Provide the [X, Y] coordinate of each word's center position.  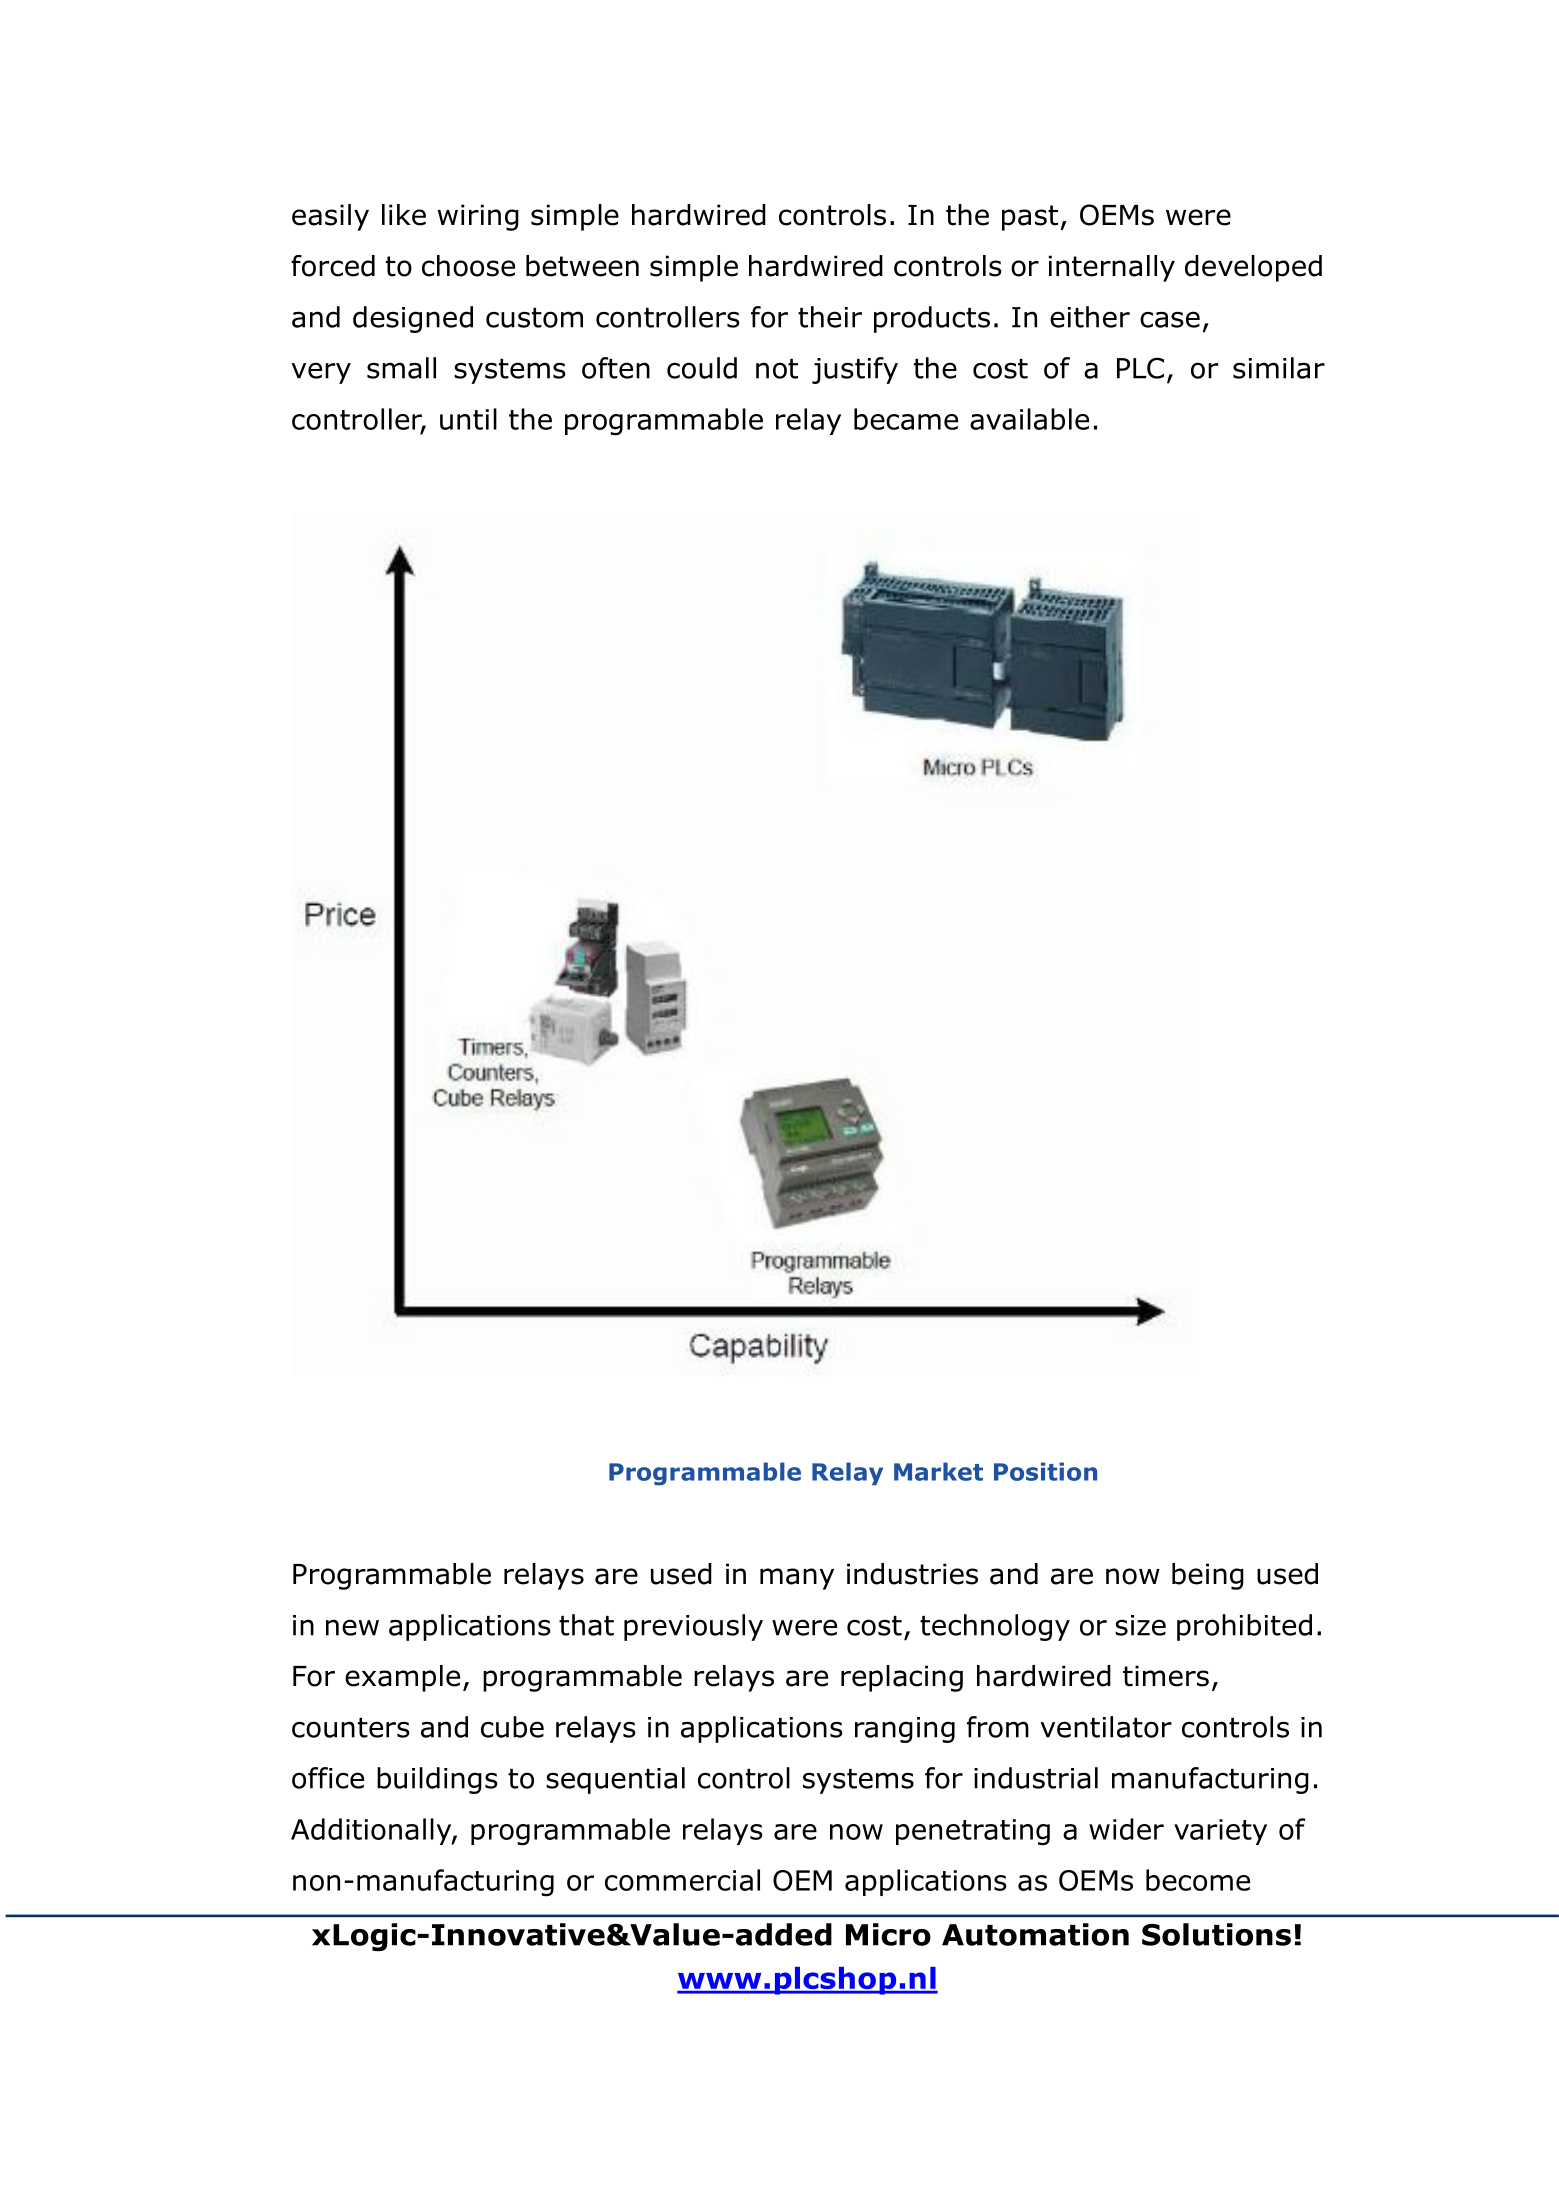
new [352, 1627]
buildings [437, 1780]
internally [1112, 268]
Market [938, 1471]
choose [468, 266]
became [906, 419]
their [830, 317]
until [468, 419]
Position [1045, 1471]
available [1029, 419]
